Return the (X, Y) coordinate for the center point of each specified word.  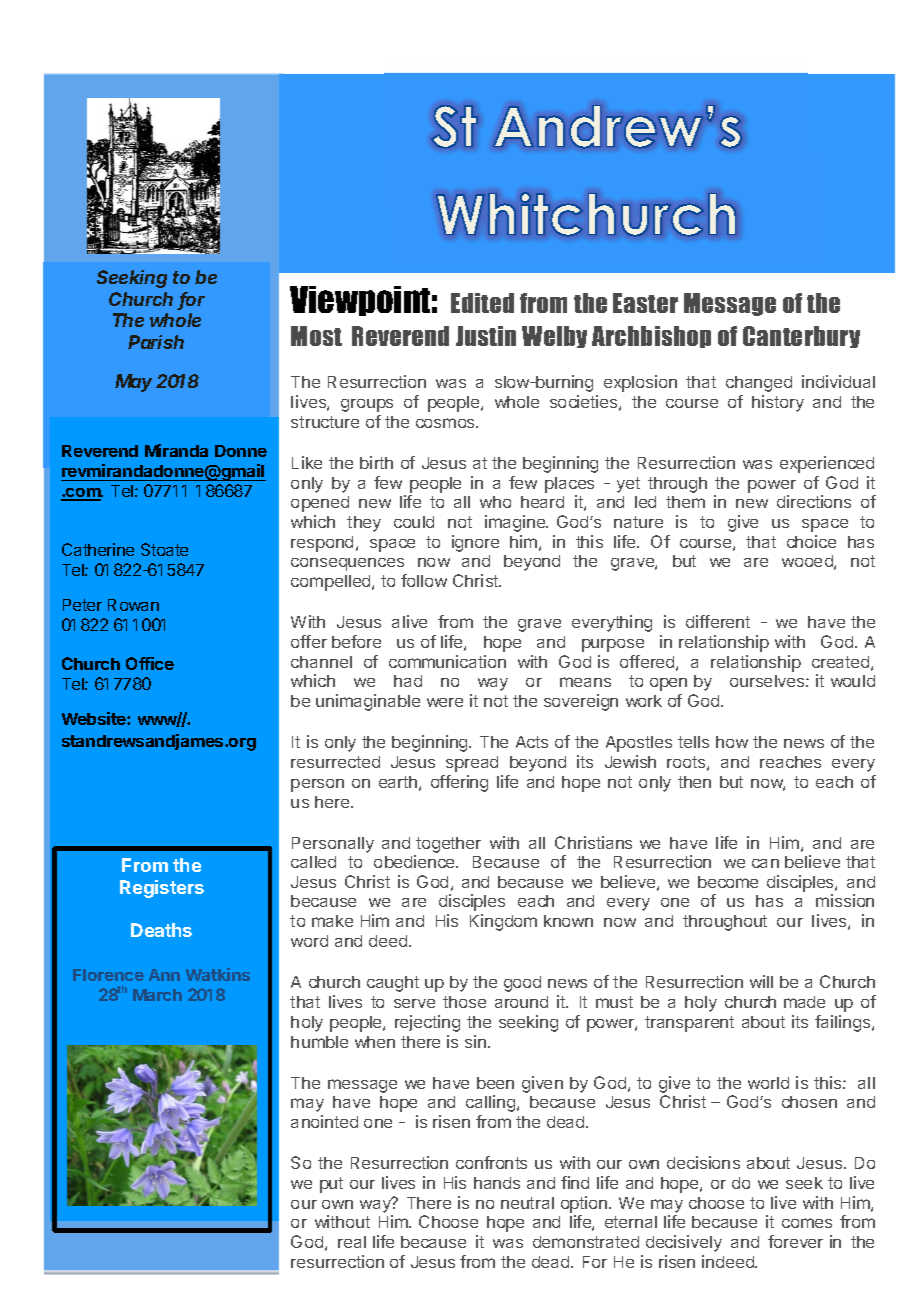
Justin (486, 336)
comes (807, 1223)
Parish (156, 342)
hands (497, 1183)
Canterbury (801, 337)
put (331, 1185)
